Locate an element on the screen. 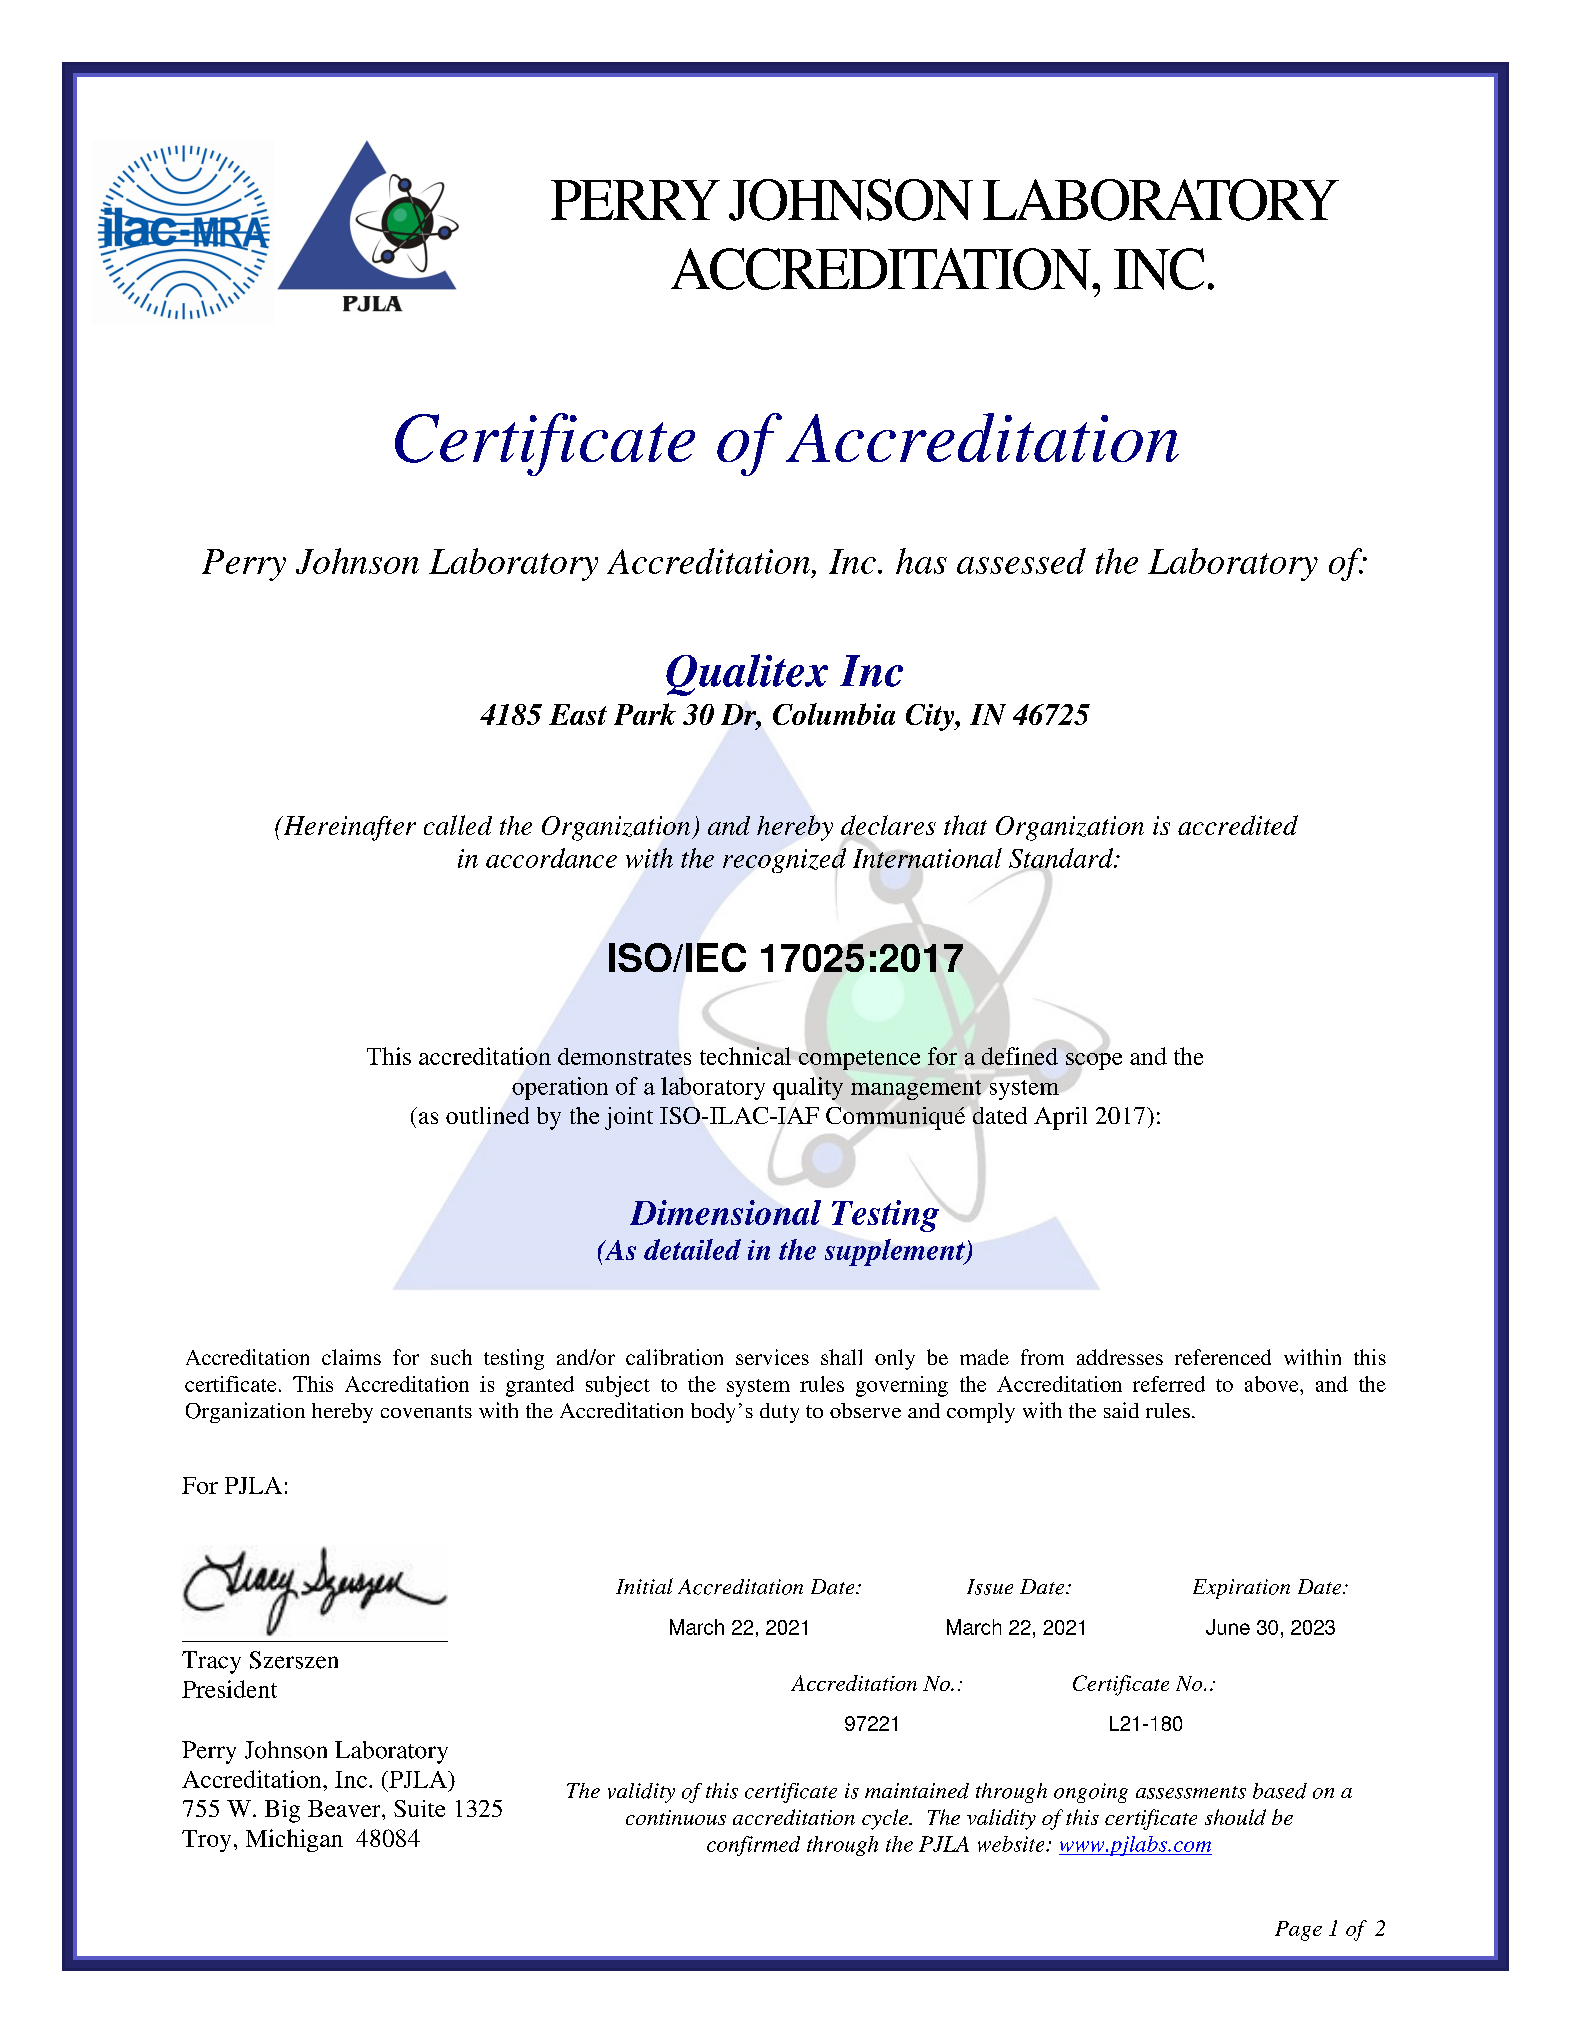 The image size is (1571, 2033). East is located at coordinates (578, 714).
